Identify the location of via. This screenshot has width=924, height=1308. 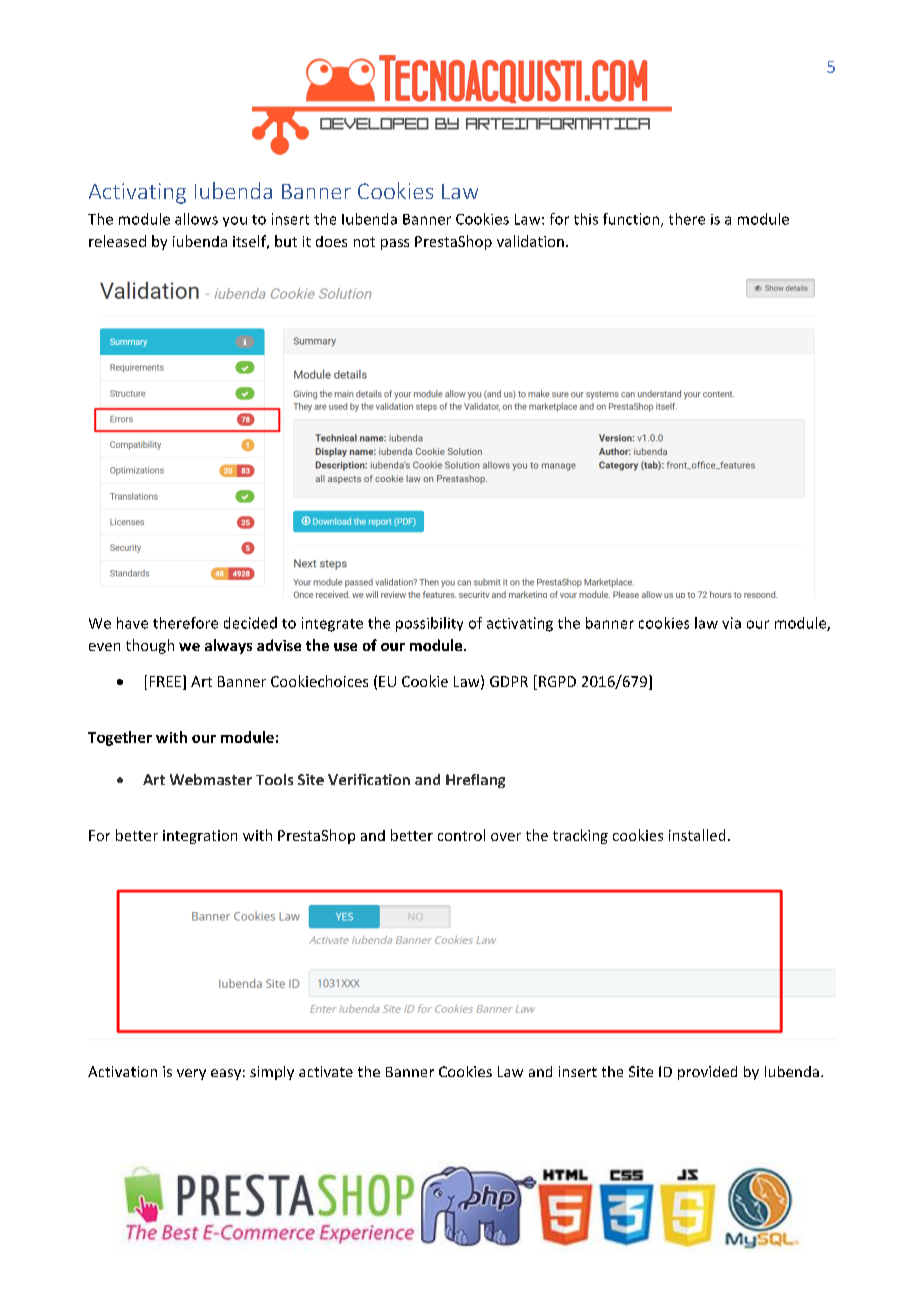
(731, 623).
